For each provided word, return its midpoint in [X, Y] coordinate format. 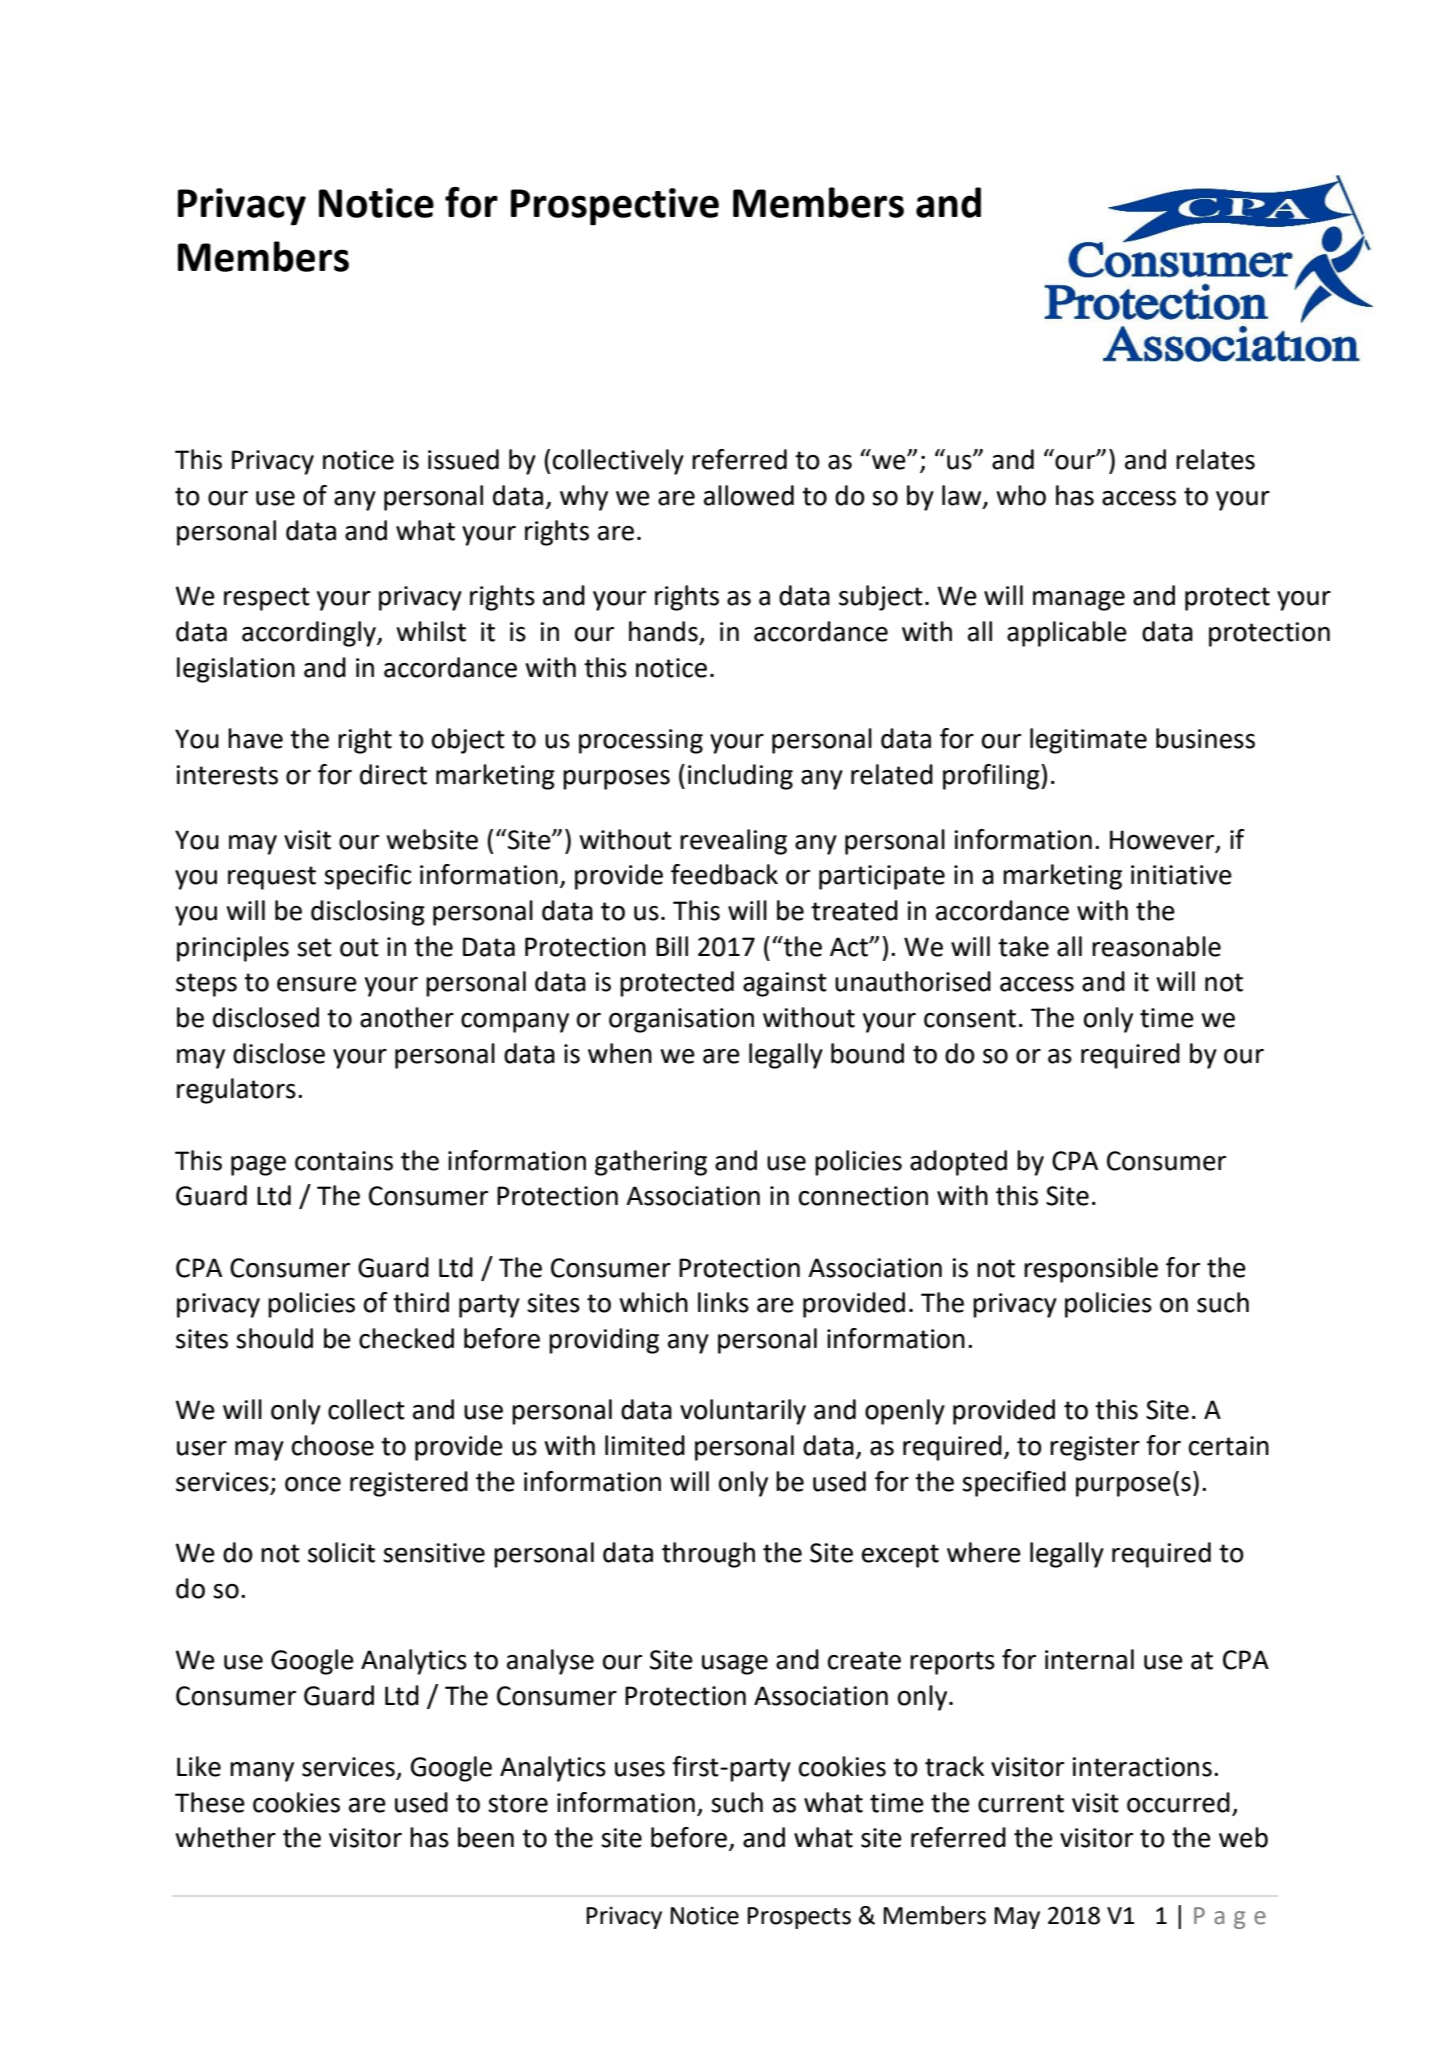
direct [393, 774]
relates [1215, 459]
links [723, 1302]
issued [463, 459]
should [274, 1338]
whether [226, 1837]
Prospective [615, 207]
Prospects [799, 1918]
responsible [1091, 1270]
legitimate [1088, 741]
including [740, 777]
